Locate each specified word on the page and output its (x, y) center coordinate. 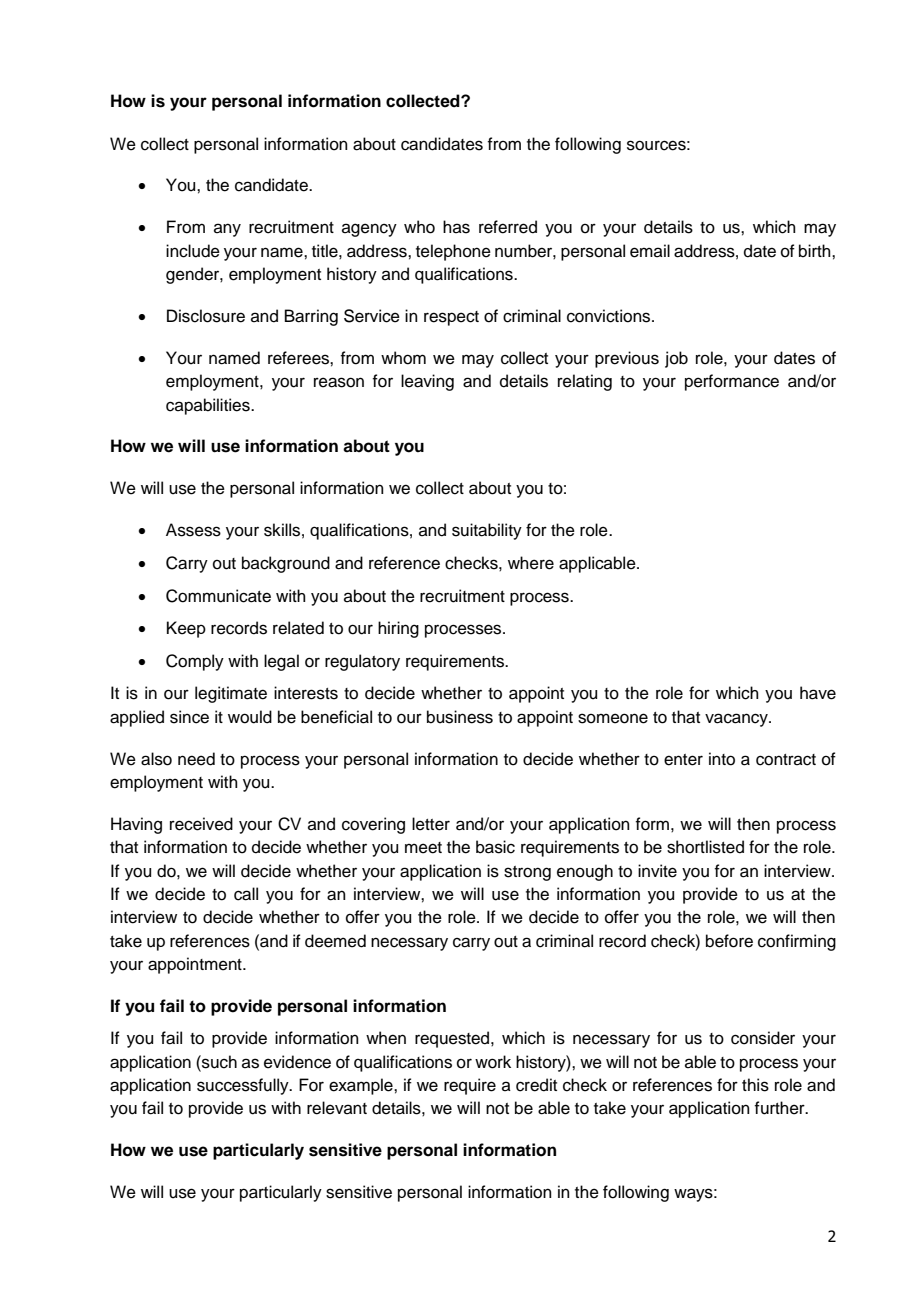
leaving (427, 382)
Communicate (218, 596)
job (676, 359)
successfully (244, 1086)
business (460, 717)
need (196, 759)
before (729, 941)
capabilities (209, 406)
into (722, 759)
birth (816, 251)
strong (527, 873)
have (818, 693)
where (531, 563)
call (246, 894)
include (193, 251)
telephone (453, 252)
